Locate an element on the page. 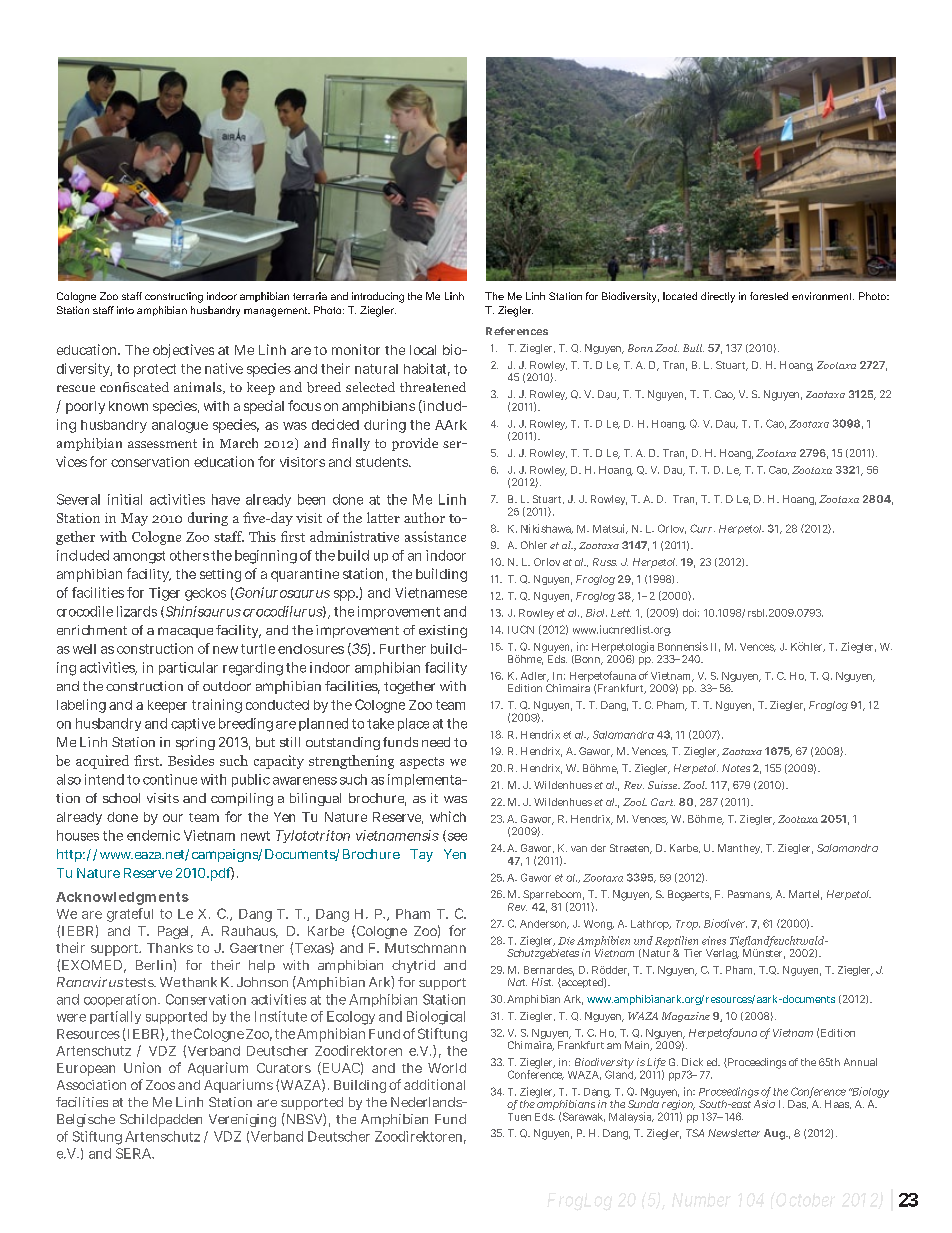 The width and height of the image is (952, 1233). chytrid is located at coordinates (413, 966).
